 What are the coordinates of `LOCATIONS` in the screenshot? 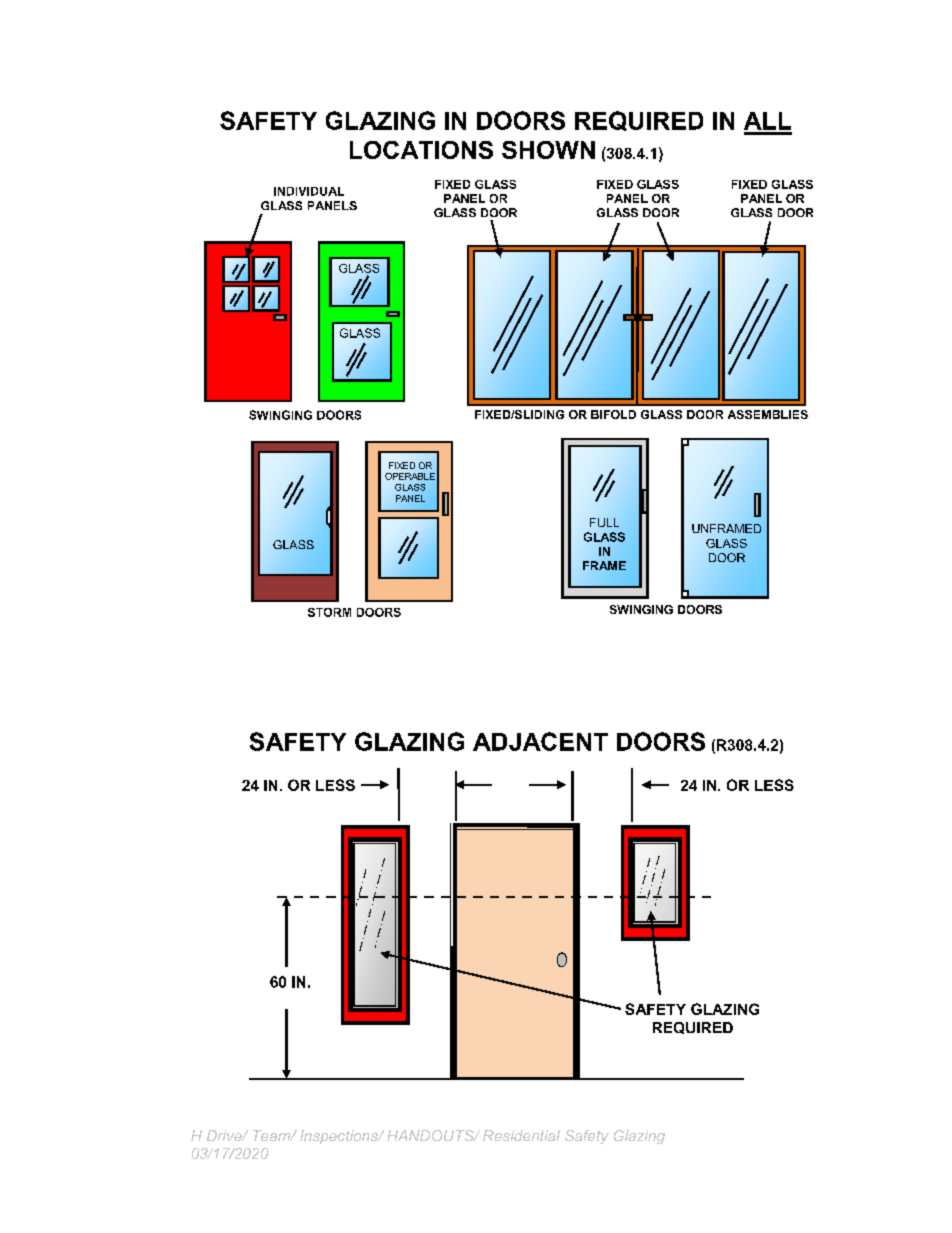 It's located at (421, 150).
